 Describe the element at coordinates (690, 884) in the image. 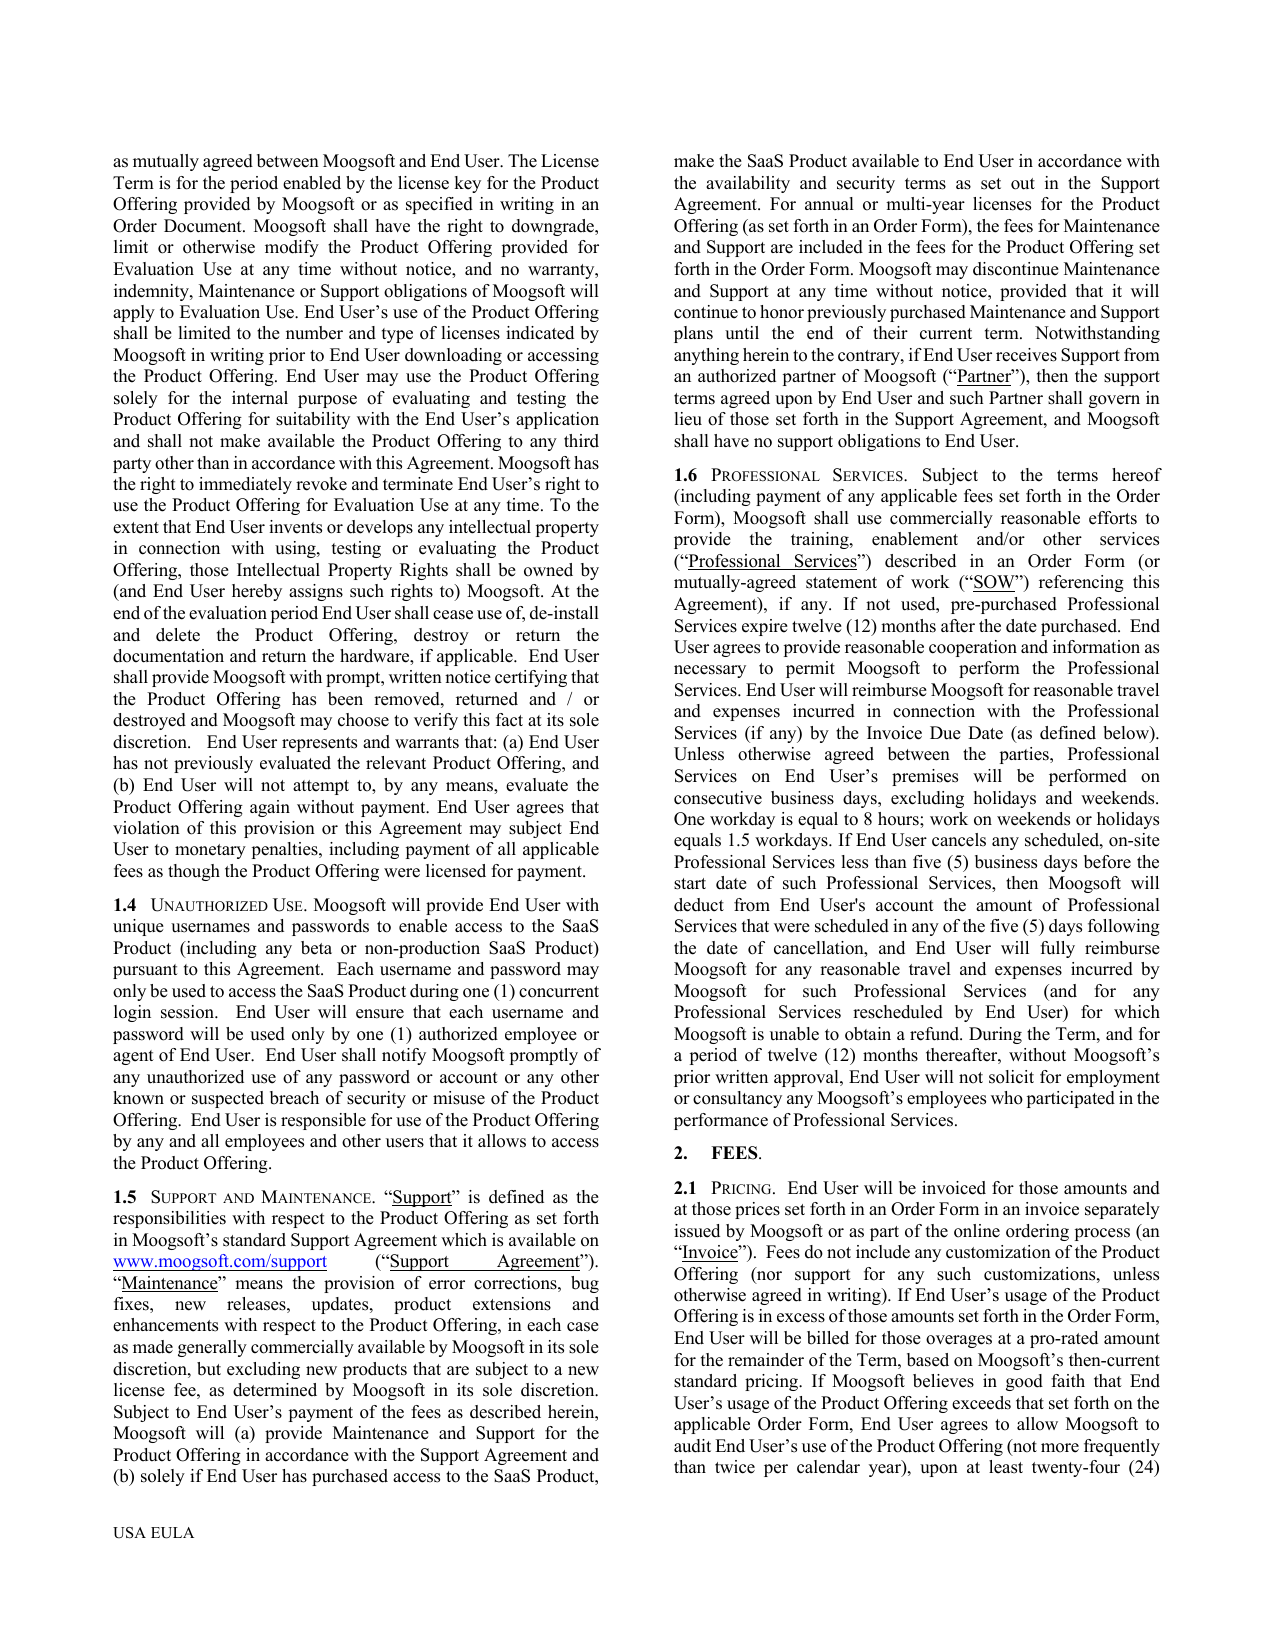

I see `start` at that location.
